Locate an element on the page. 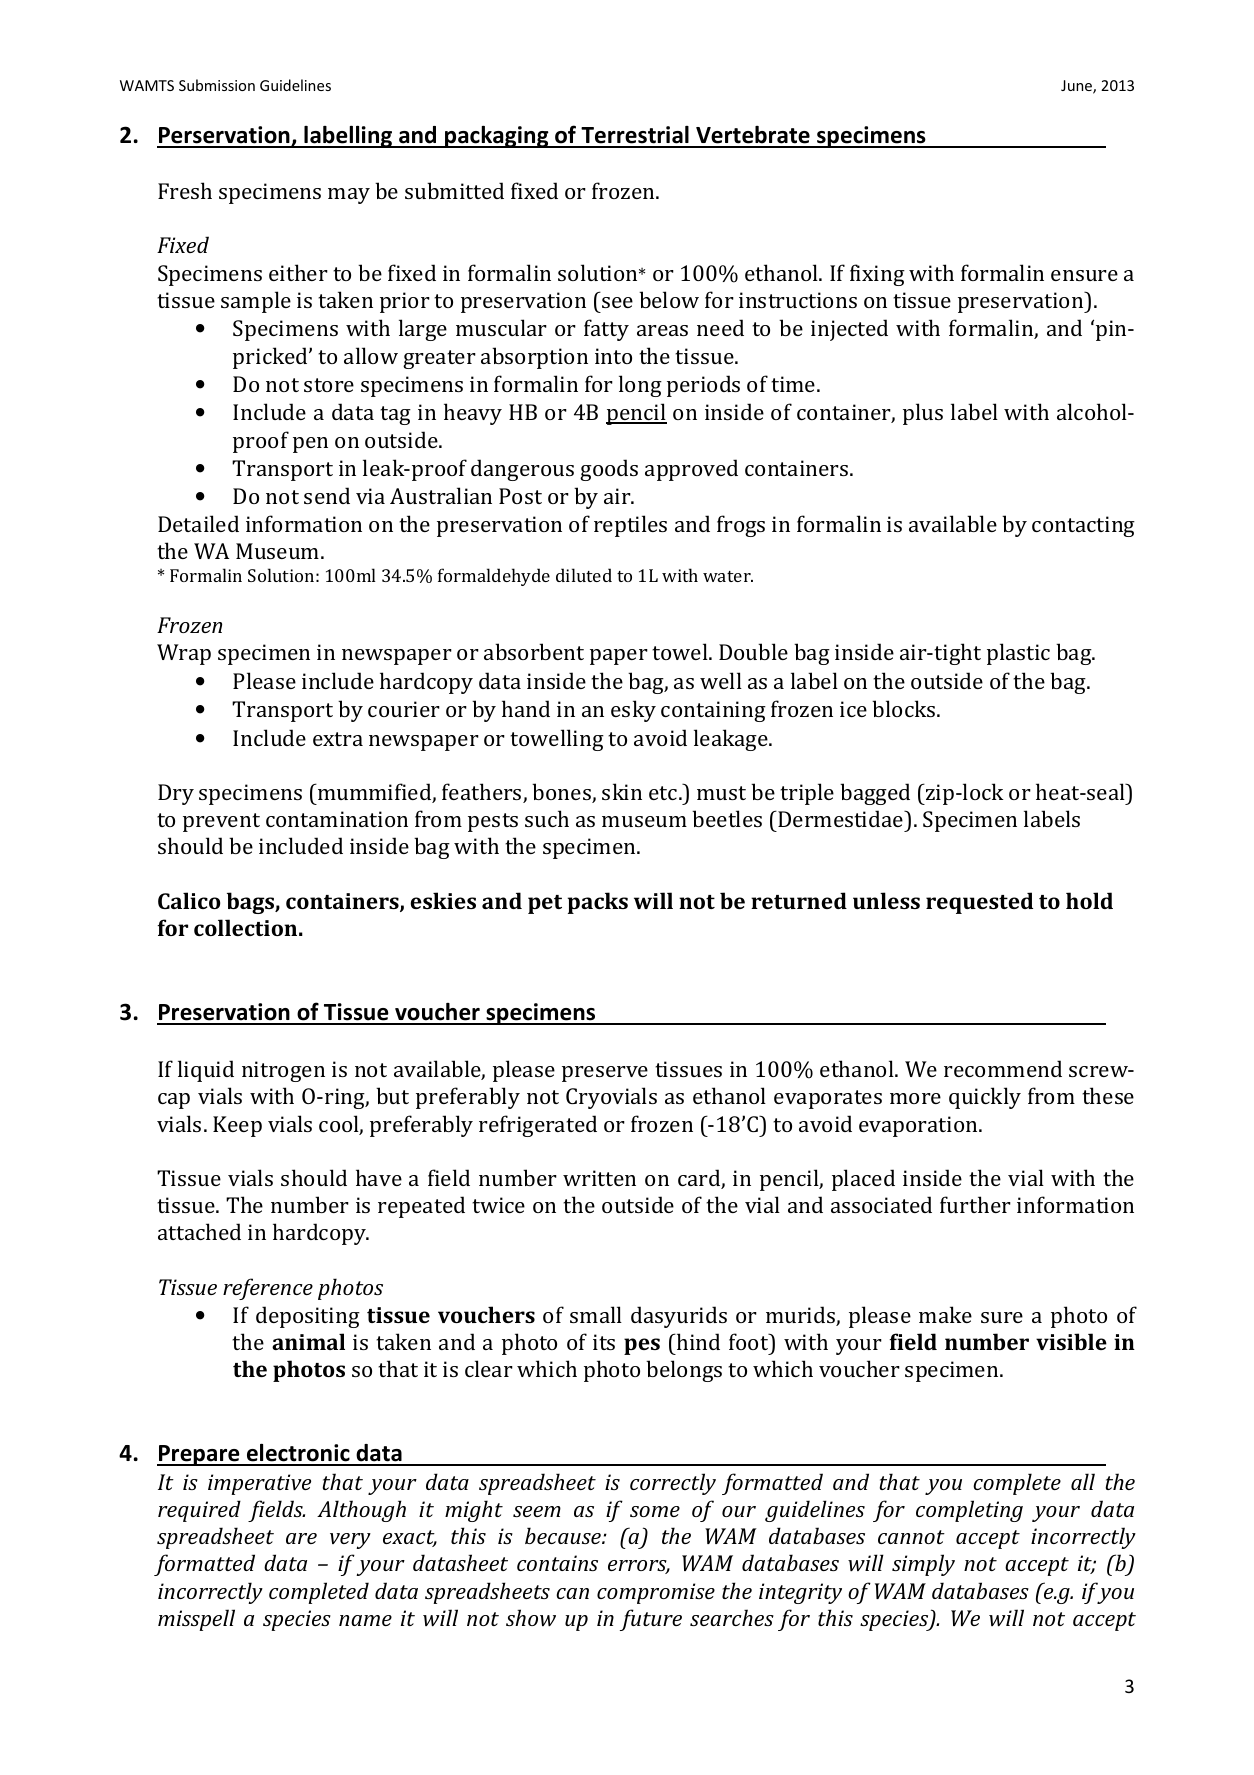 Image resolution: width=1254 pixels, height=1775 pixels. Submission is located at coordinates (217, 85).
